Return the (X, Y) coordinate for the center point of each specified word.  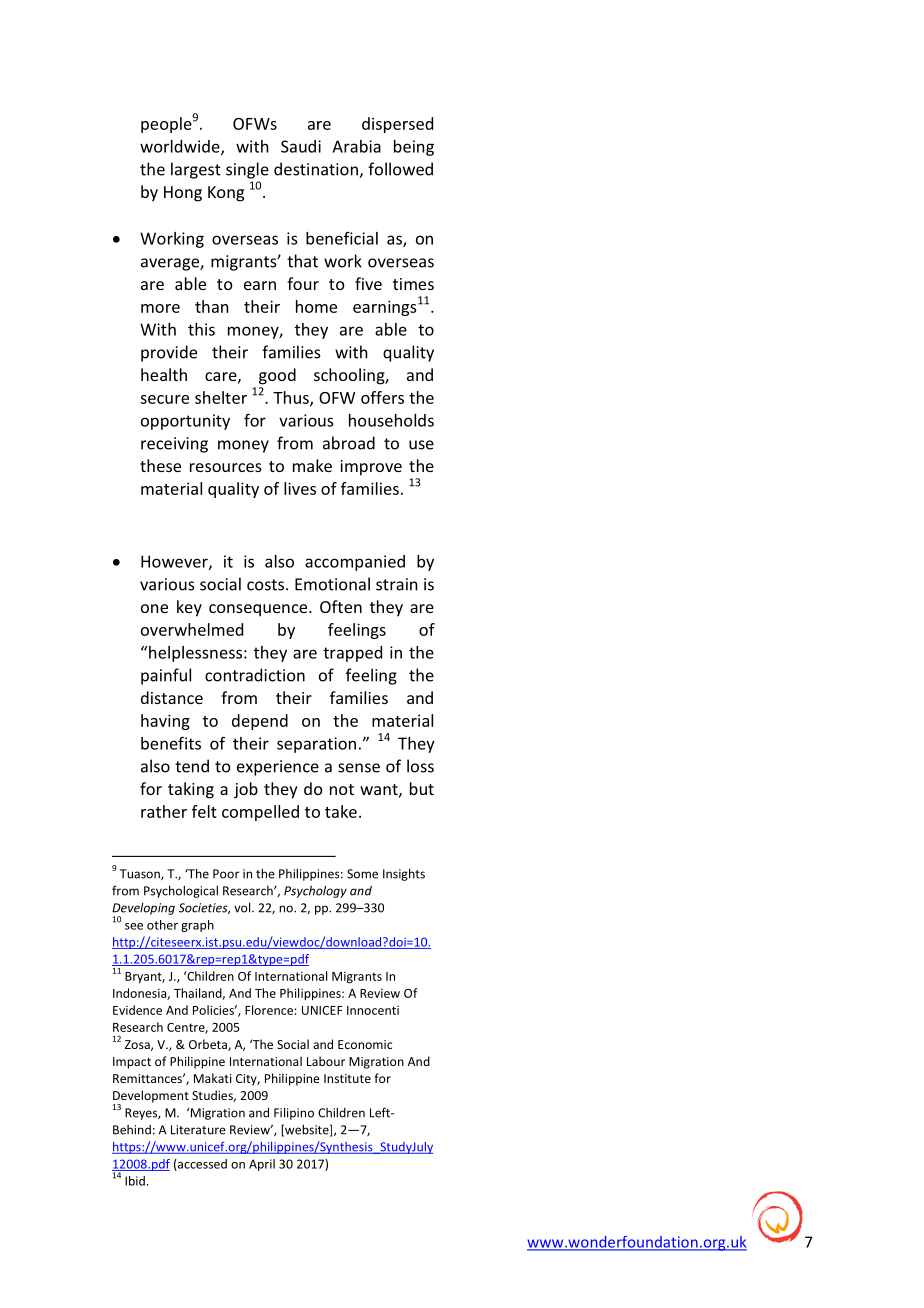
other (162, 925)
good (277, 376)
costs (267, 585)
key (189, 608)
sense (359, 768)
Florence (269, 1010)
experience (278, 768)
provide (169, 353)
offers (382, 397)
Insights (404, 874)
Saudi (301, 146)
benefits (171, 743)
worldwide (181, 147)
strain (397, 584)
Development (151, 1097)
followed (400, 169)
